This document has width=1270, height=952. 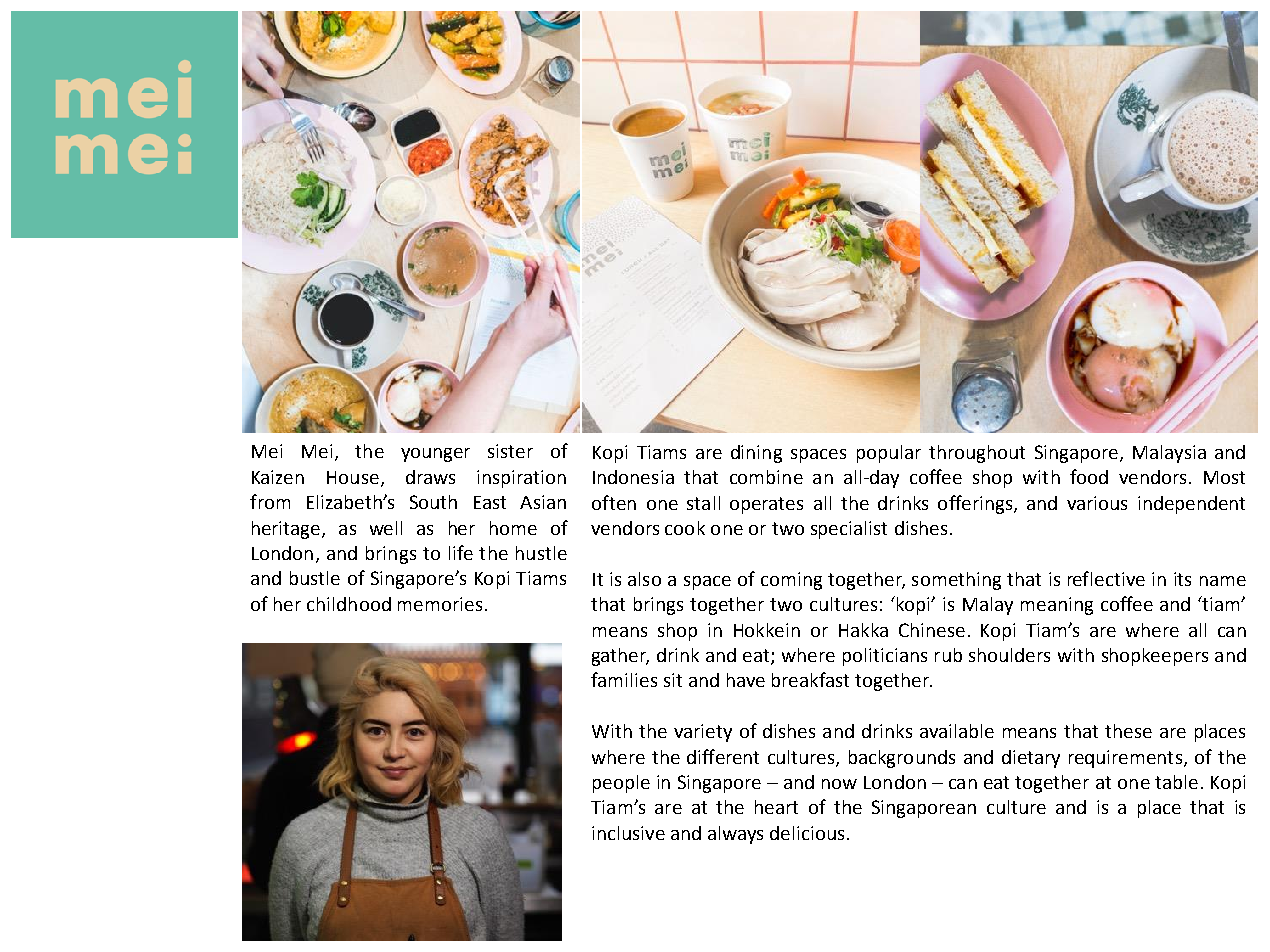 What do you see at coordinates (1176, 782) in the document?
I see `table` at bounding box center [1176, 782].
